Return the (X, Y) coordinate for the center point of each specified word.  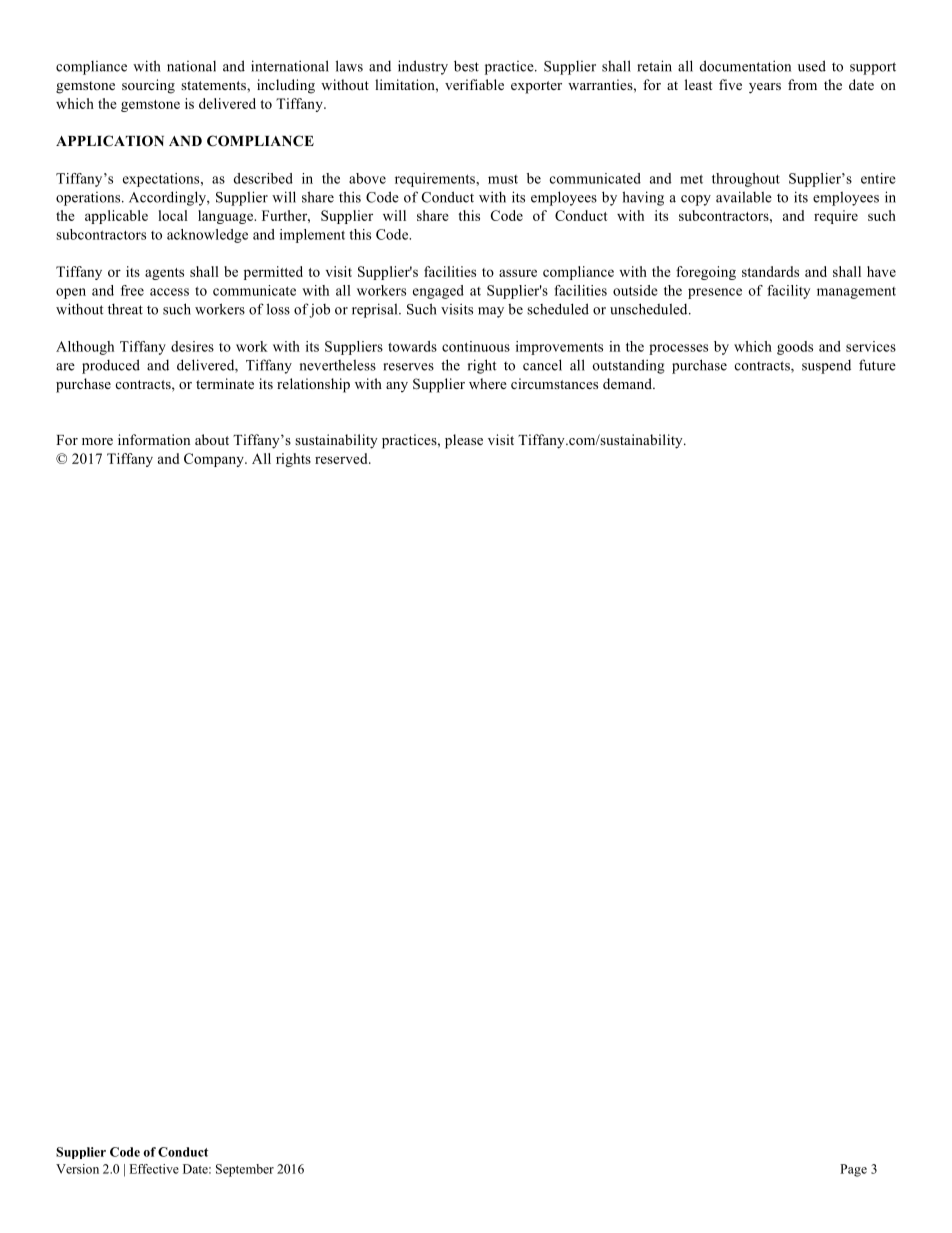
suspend (826, 367)
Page (853, 1170)
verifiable (474, 84)
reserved (342, 458)
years (765, 88)
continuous (476, 346)
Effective (154, 1169)
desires (192, 346)
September (245, 1170)
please (464, 441)
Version (77, 1169)
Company (215, 460)
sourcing (148, 86)
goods (795, 348)
